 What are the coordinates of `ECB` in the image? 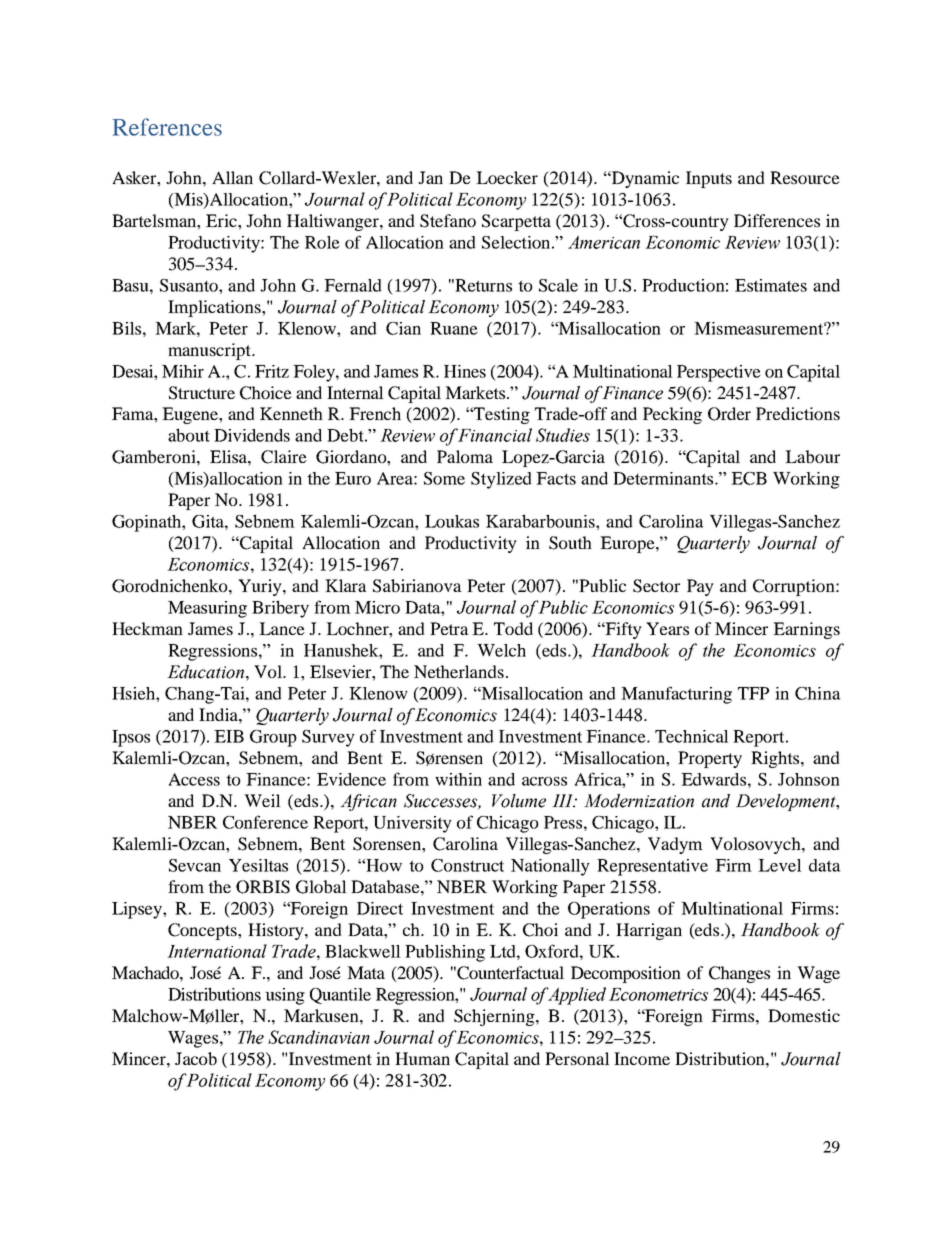 It's located at (749, 478).
